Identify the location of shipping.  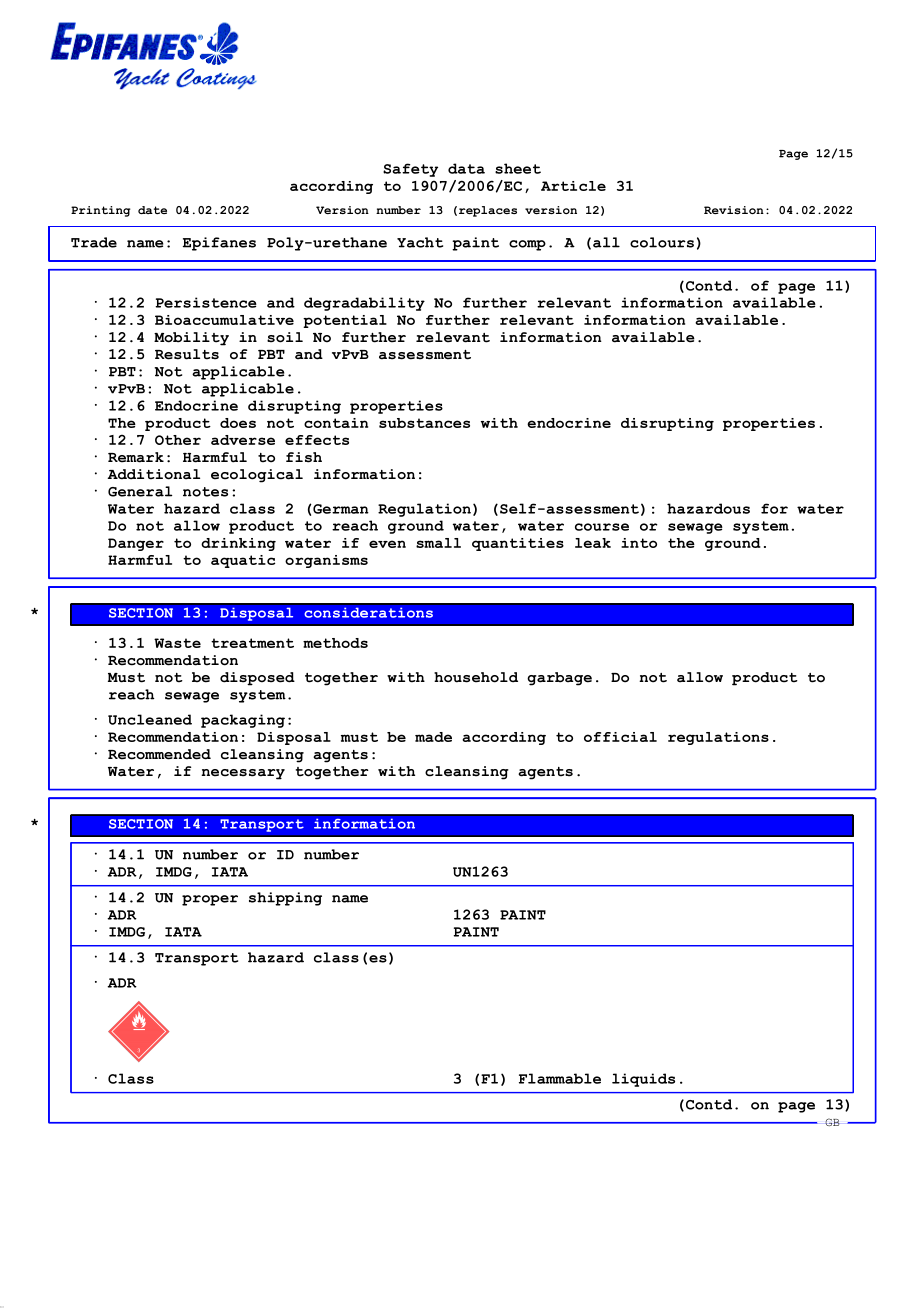
(285, 899).
